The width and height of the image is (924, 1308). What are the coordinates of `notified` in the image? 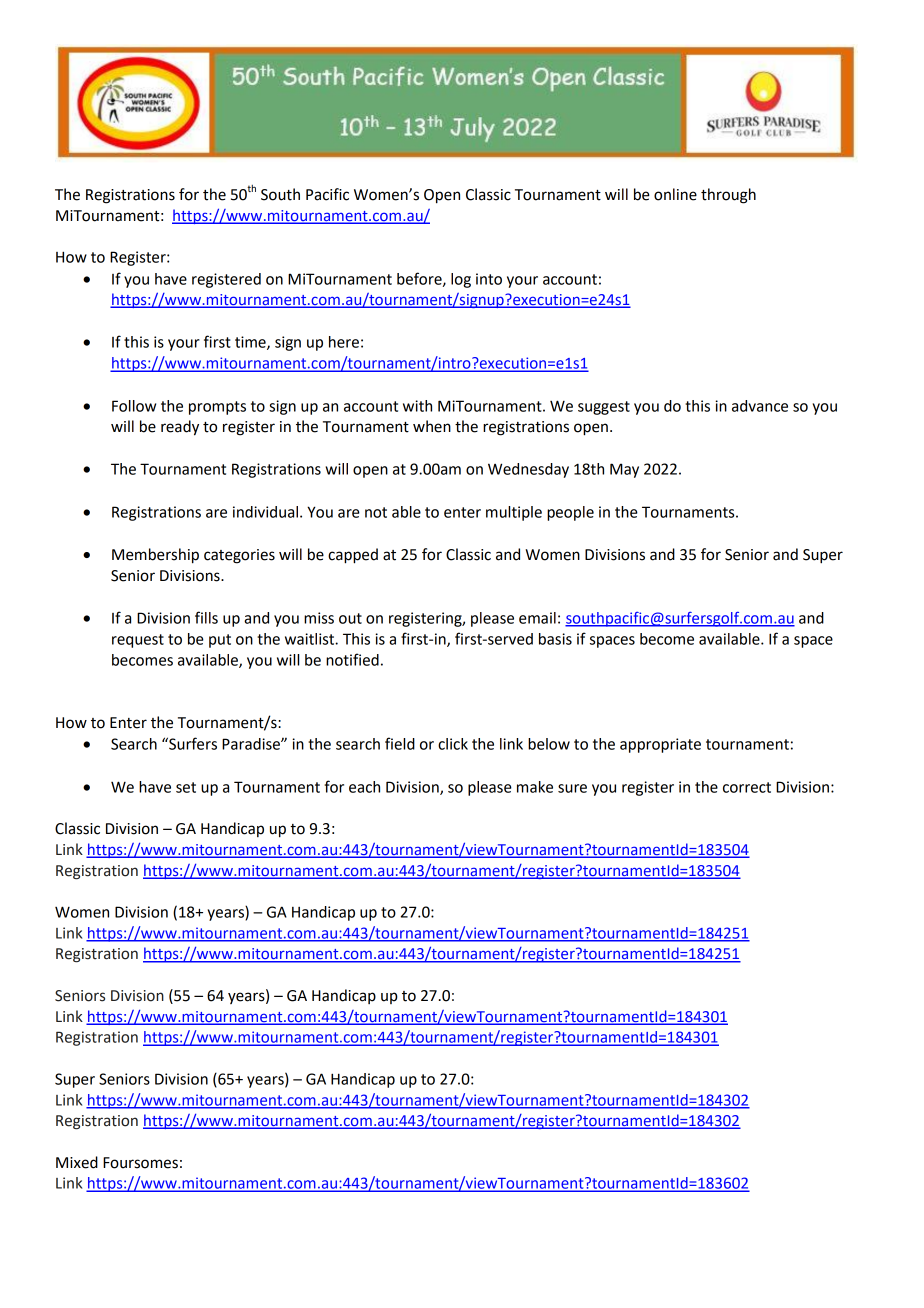 It's located at (352, 659).
